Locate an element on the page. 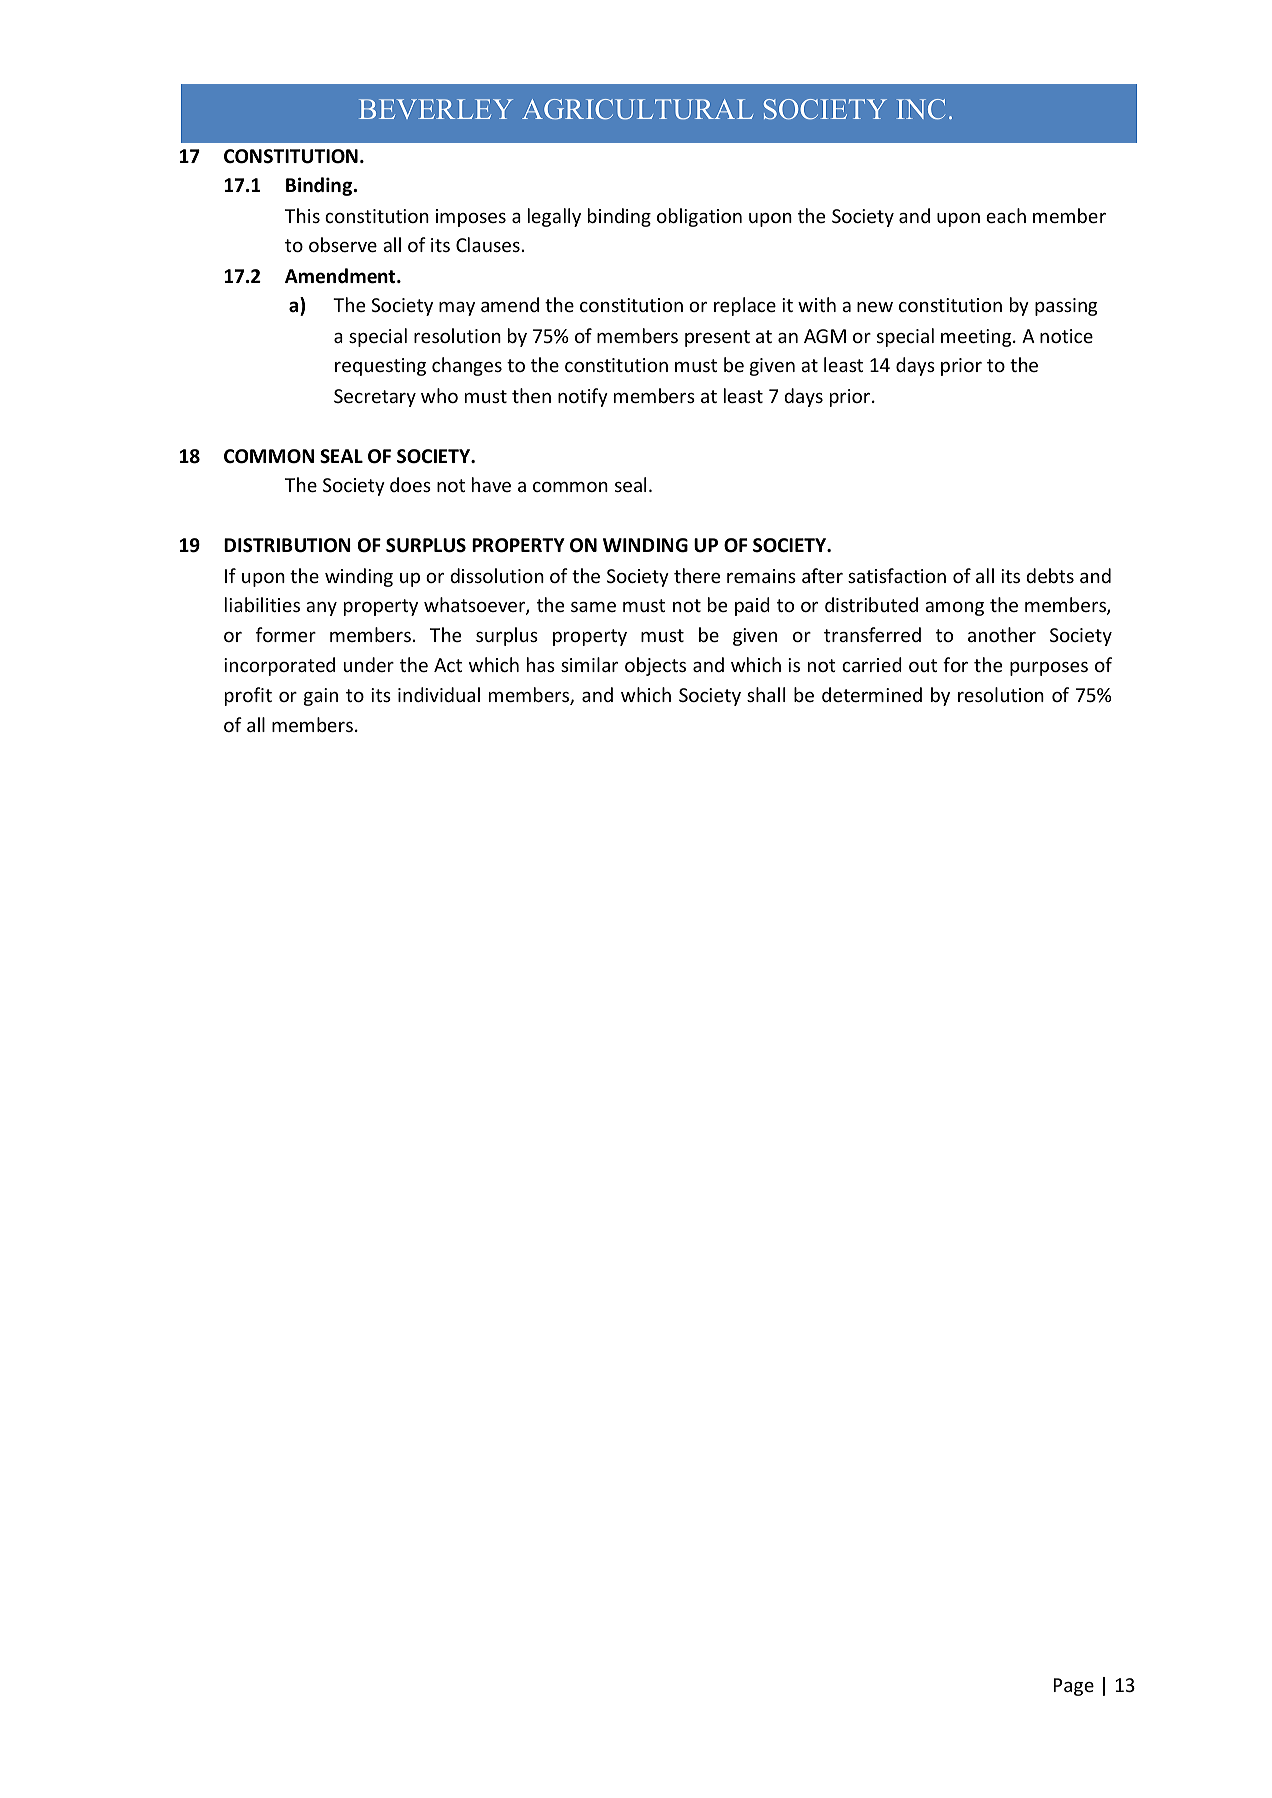  among is located at coordinates (954, 609).
